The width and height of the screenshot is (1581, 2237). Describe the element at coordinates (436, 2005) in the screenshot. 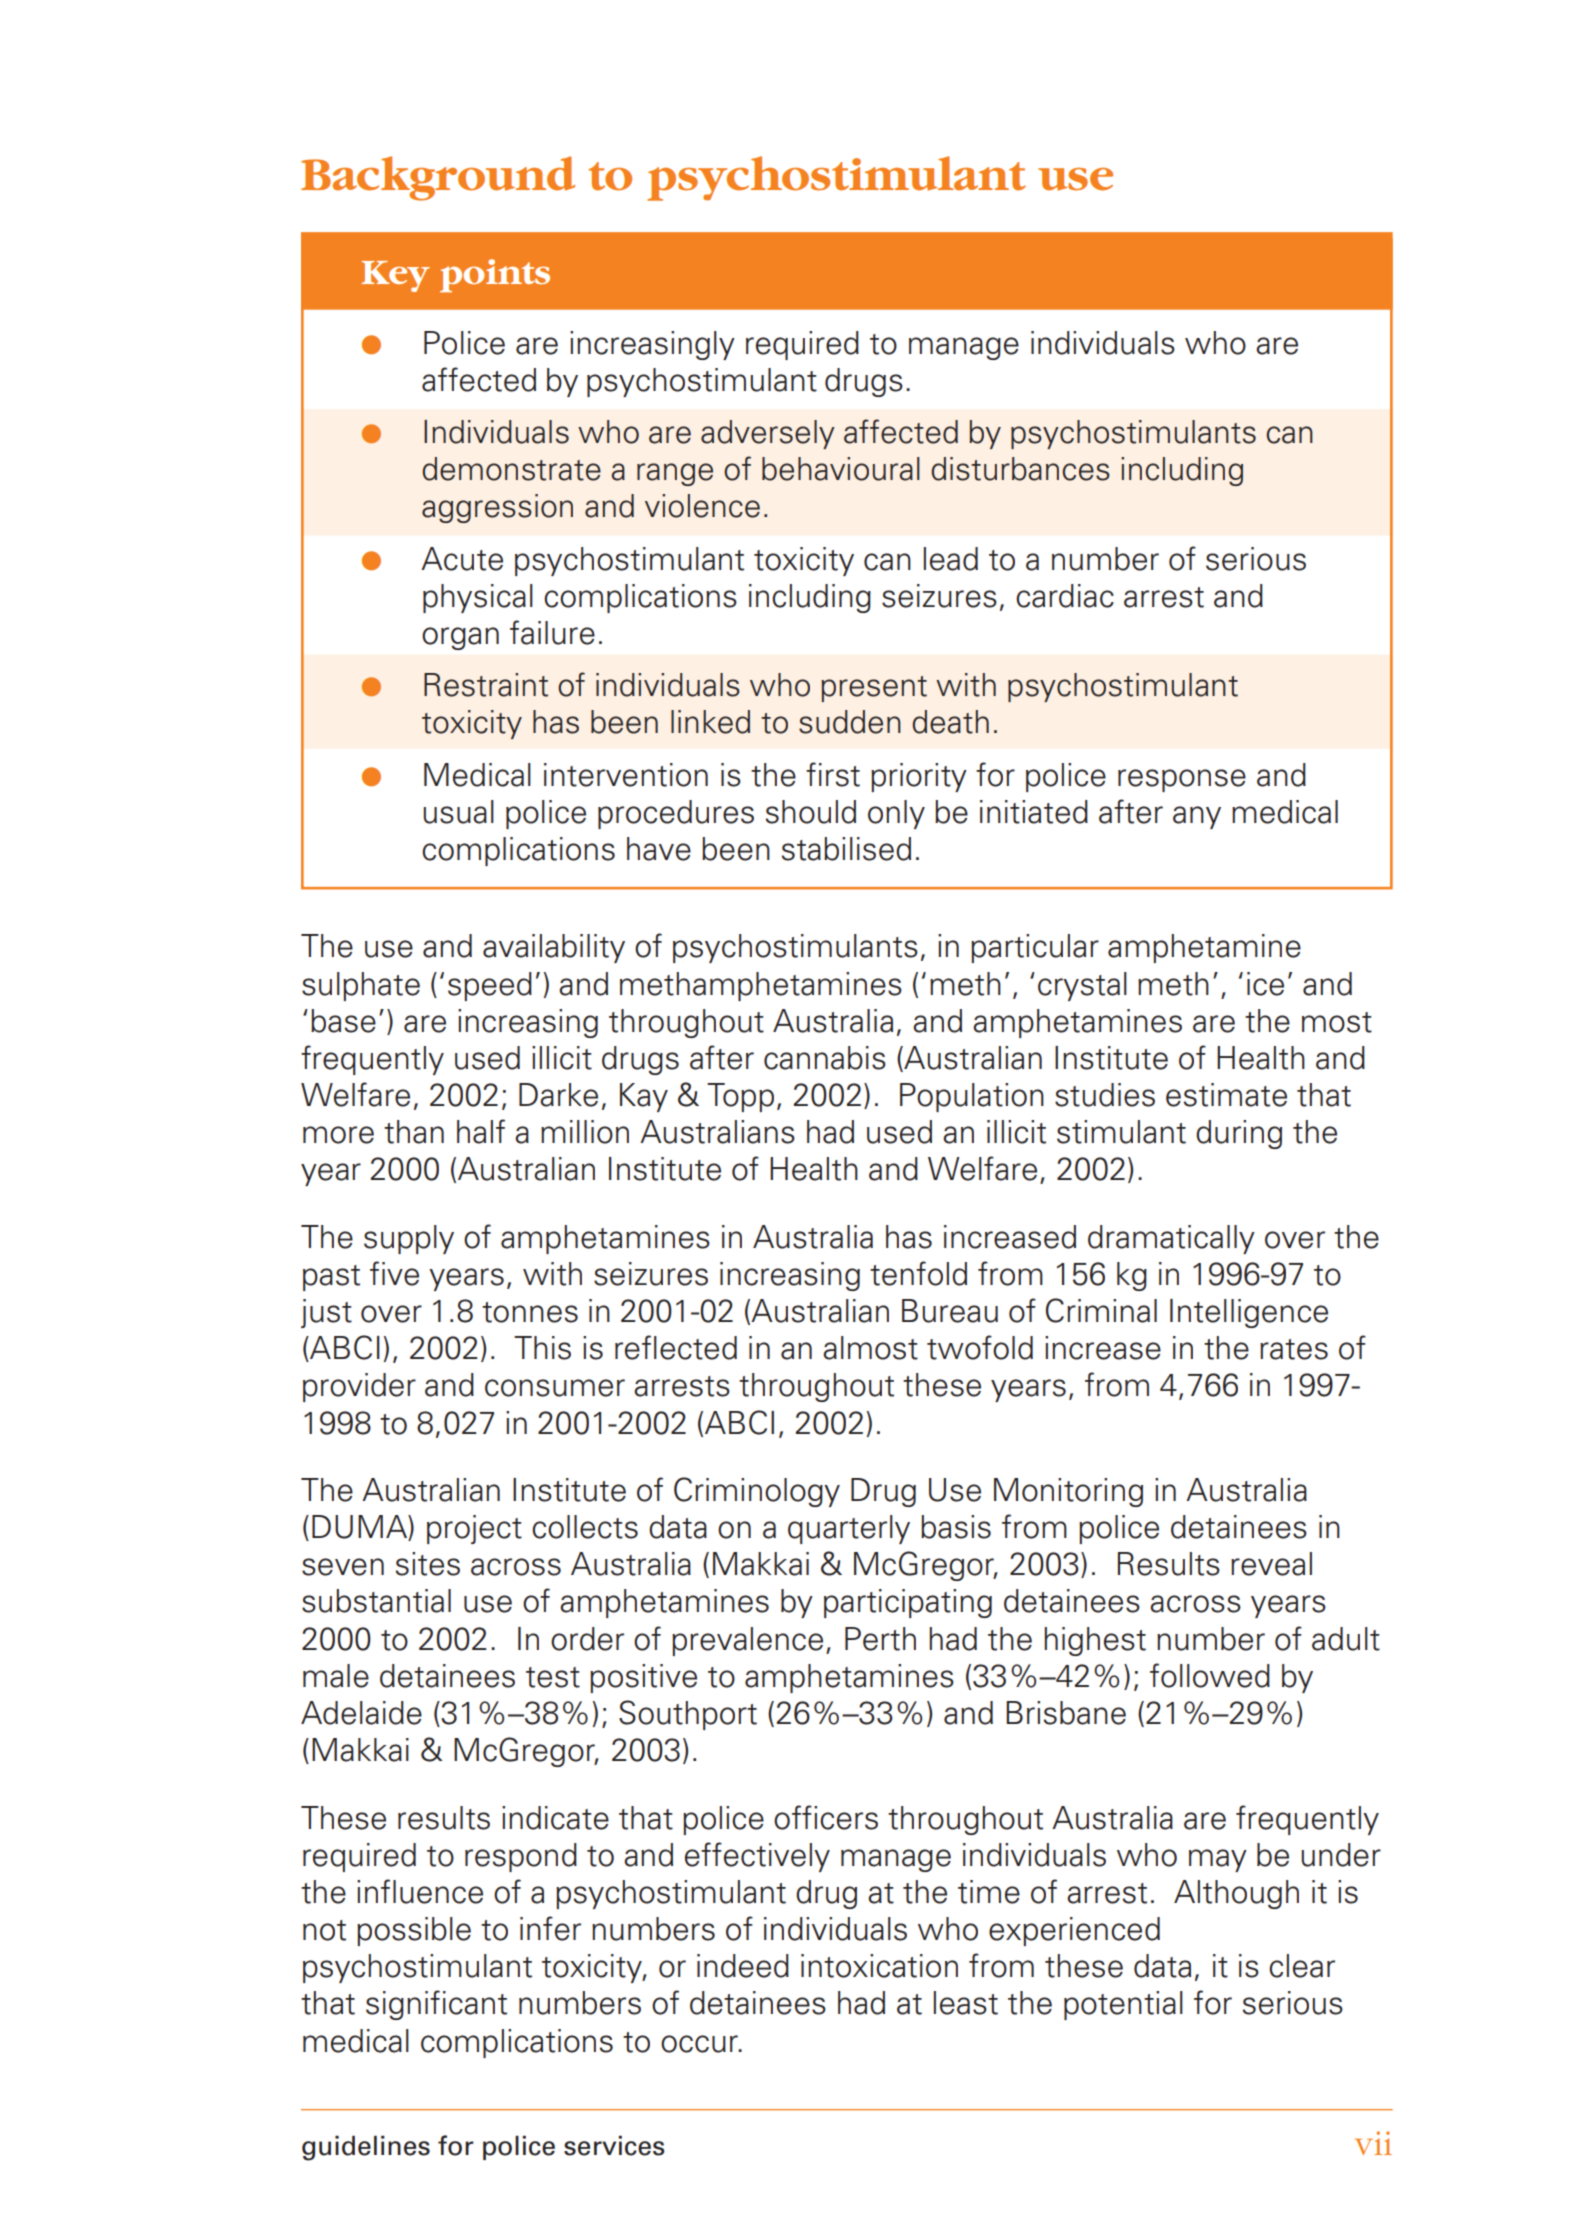

I see `significant` at that location.
